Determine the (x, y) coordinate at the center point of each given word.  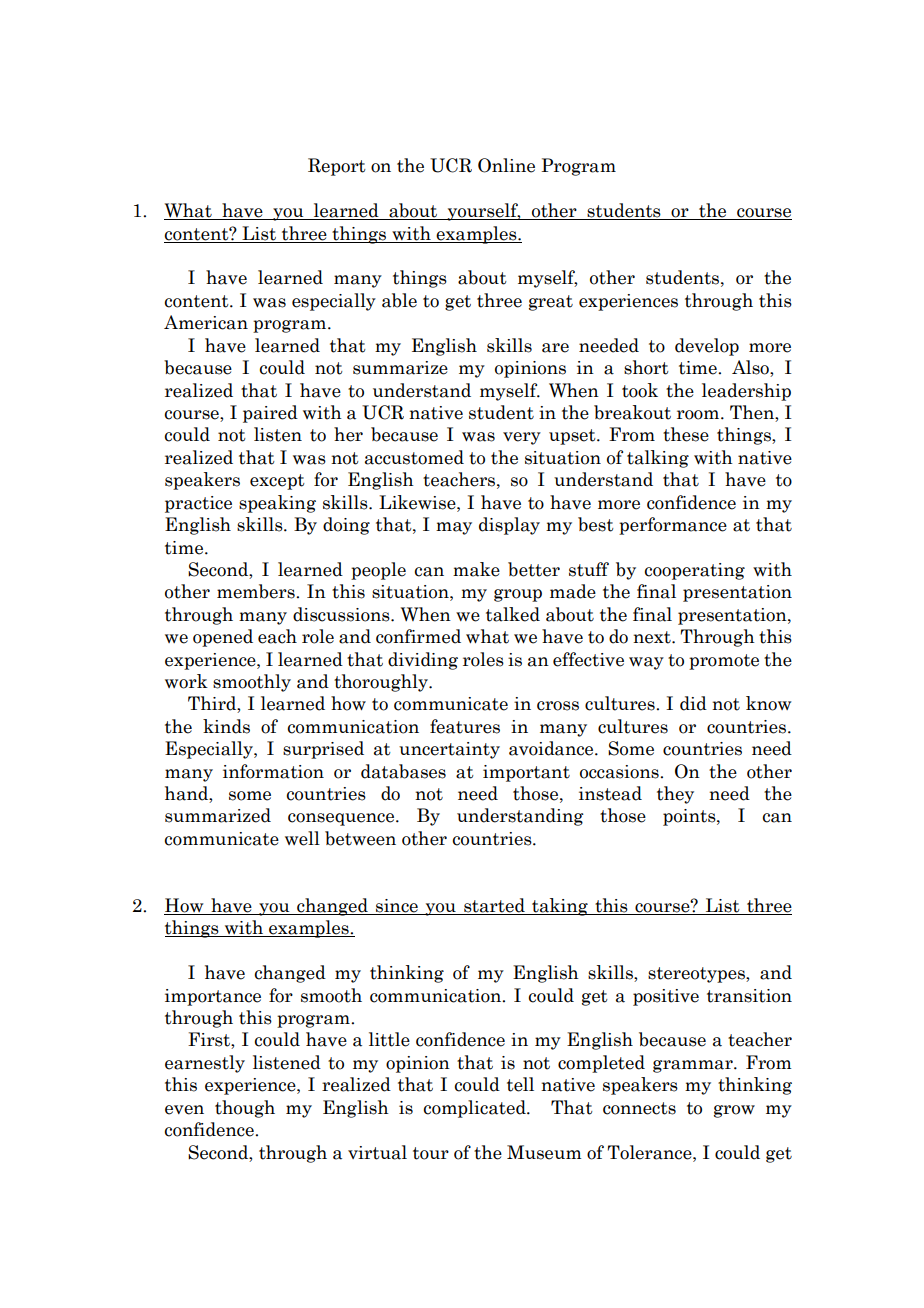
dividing (423, 661)
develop (707, 347)
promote (724, 662)
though (245, 1109)
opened (223, 638)
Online (506, 165)
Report (337, 167)
